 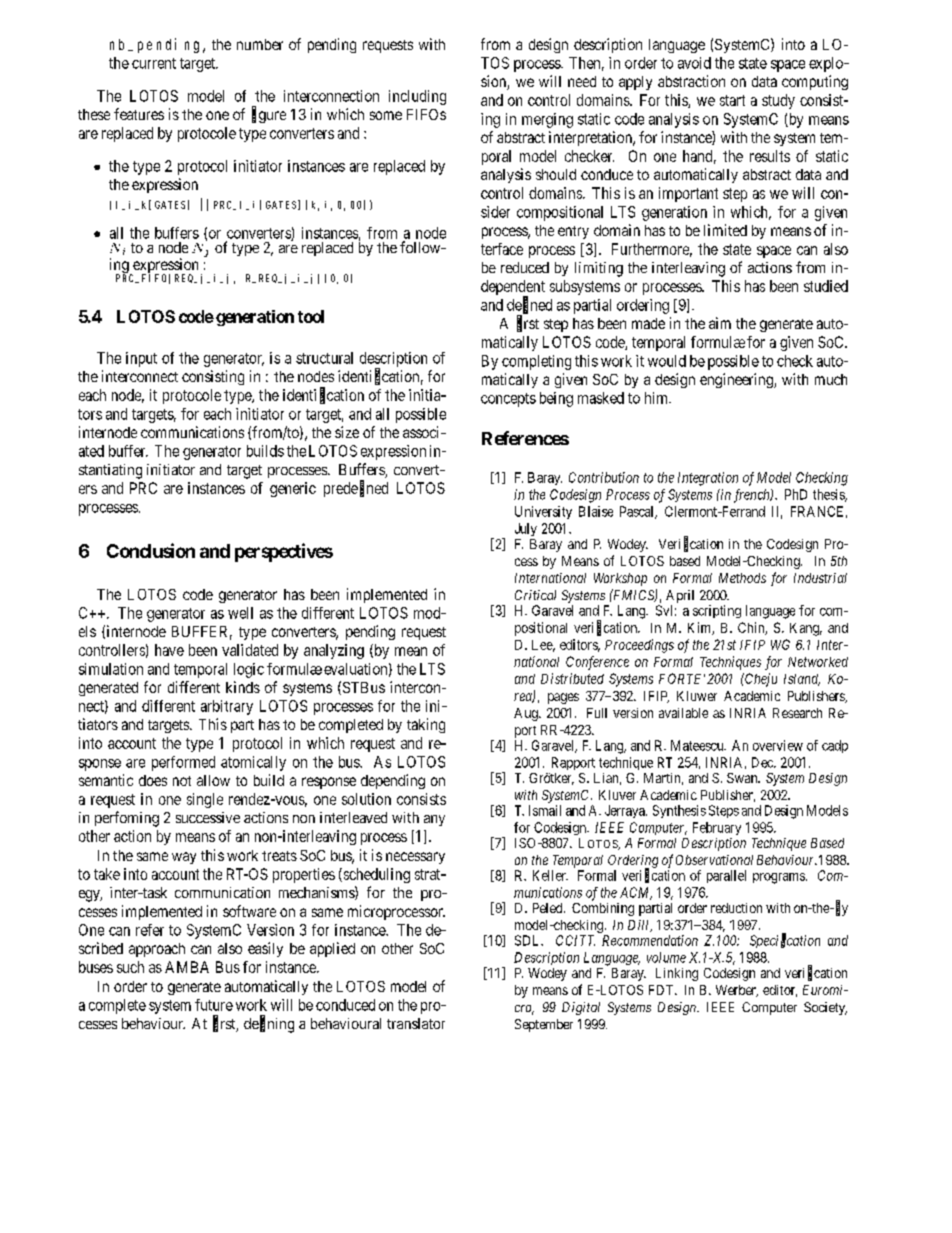 I want to click on July, so click(x=526, y=529).
